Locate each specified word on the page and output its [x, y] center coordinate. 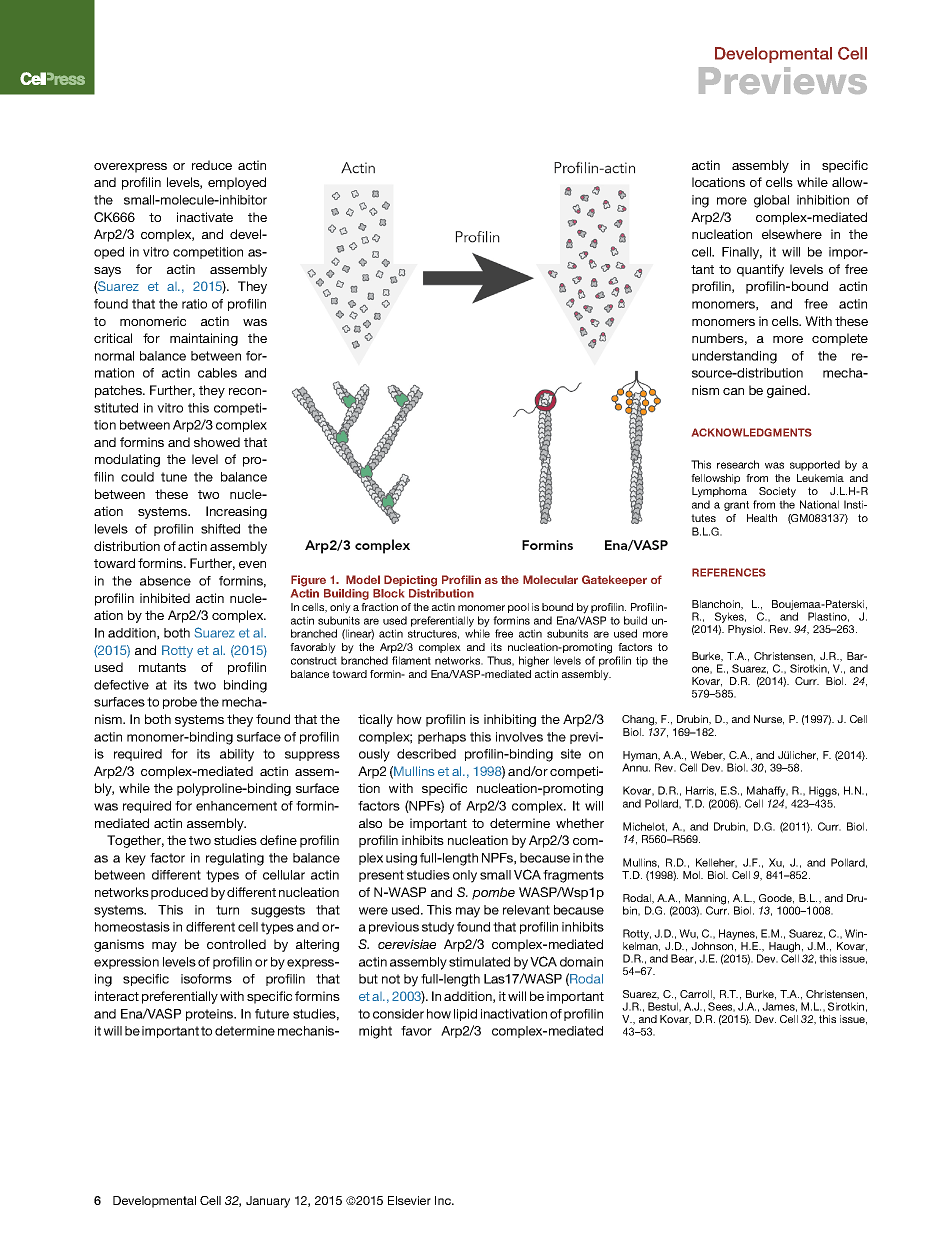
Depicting [410, 581]
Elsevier [409, 1200]
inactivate [205, 217]
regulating [235, 859]
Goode [776, 899]
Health [762, 518]
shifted [220, 529]
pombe [493, 893]
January [268, 1202]
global [771, 201]
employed [237, 183]
